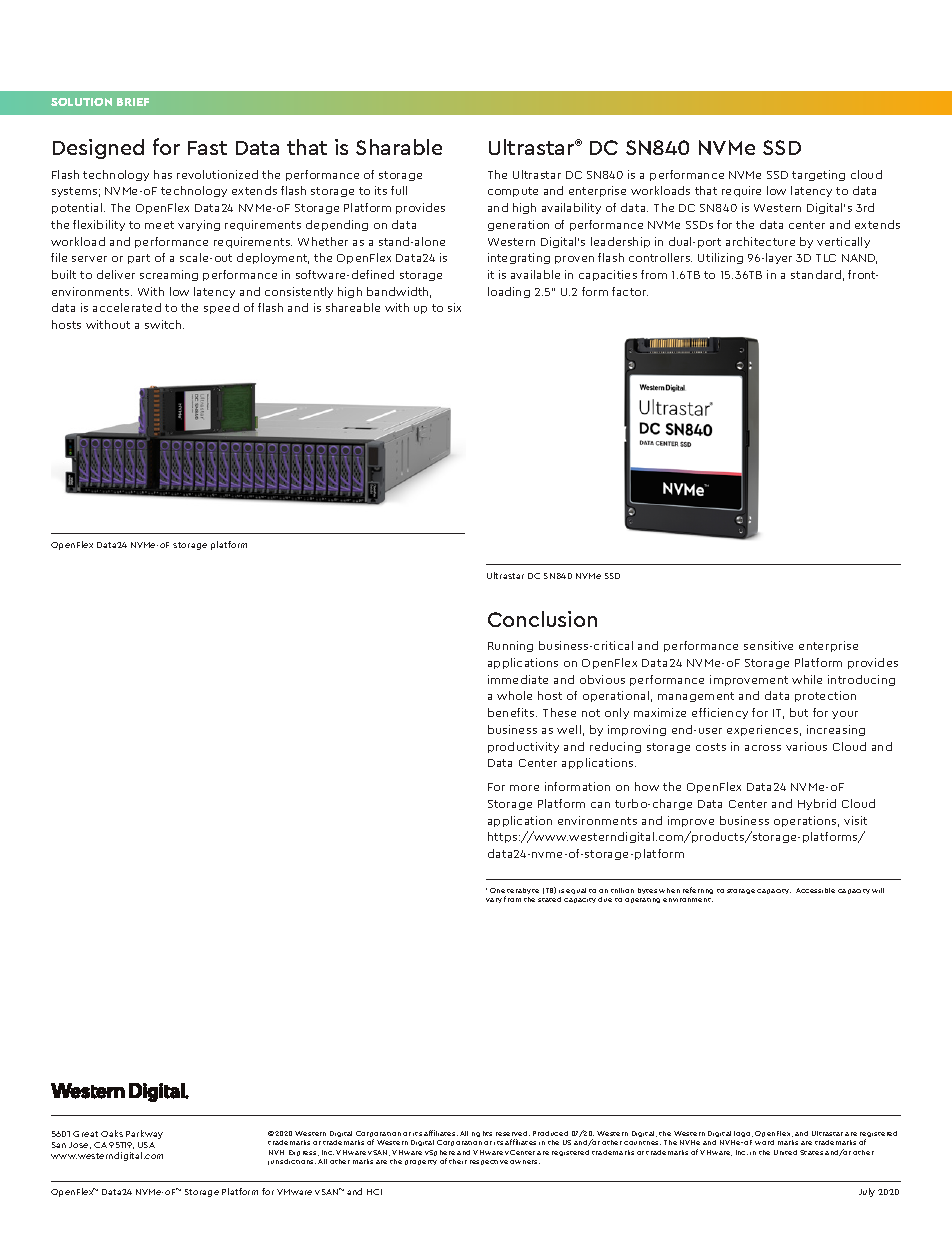 Image resolution: width=952 pixels, height=1233 pixels. What do you see at coordinates (768, 645) in the screenshot?
I see `sensitive` at bounding box center [768, 645].
